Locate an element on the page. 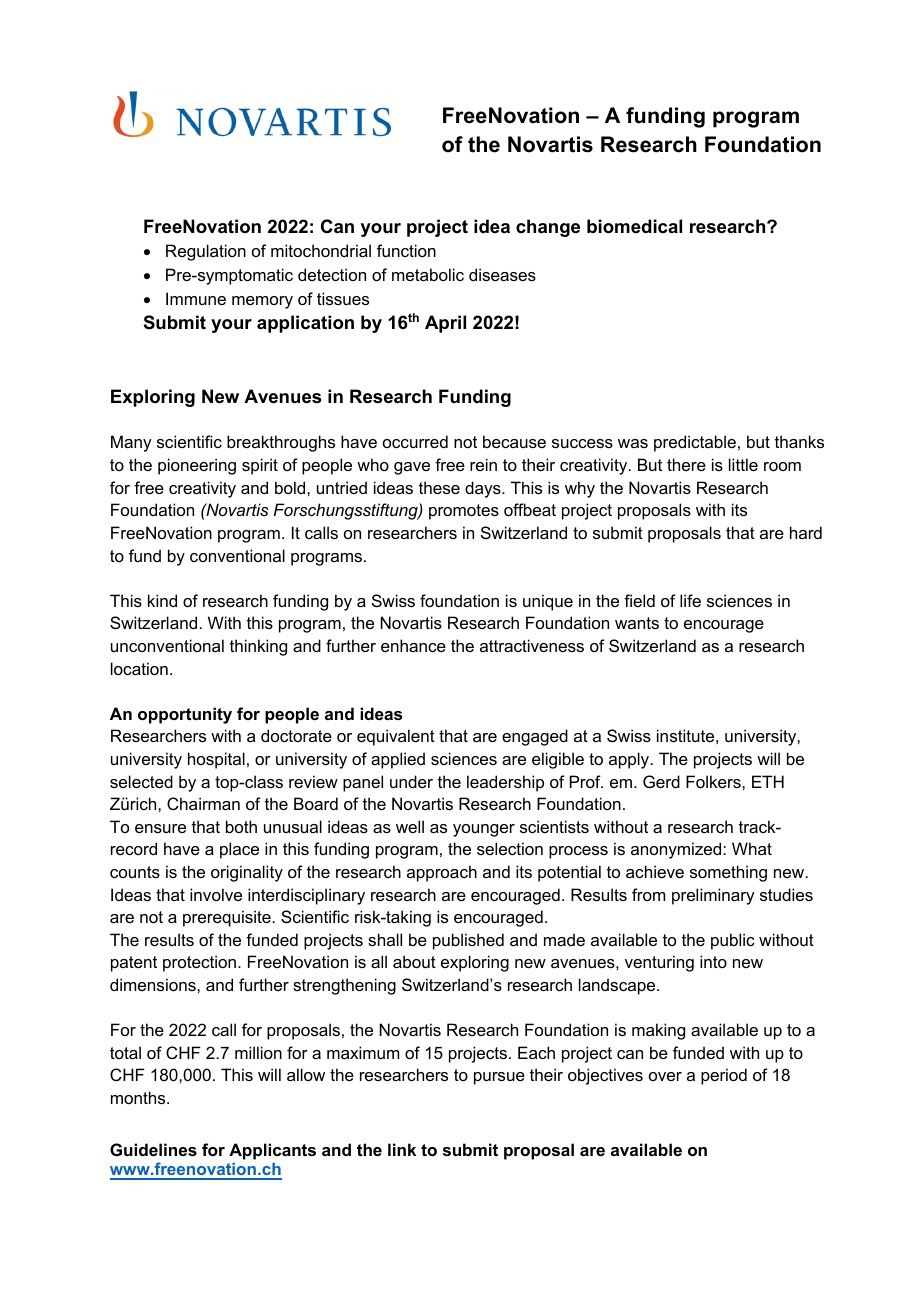 The width and height of the page is (924, 1308). period is located at coordinates (724, 1076).
